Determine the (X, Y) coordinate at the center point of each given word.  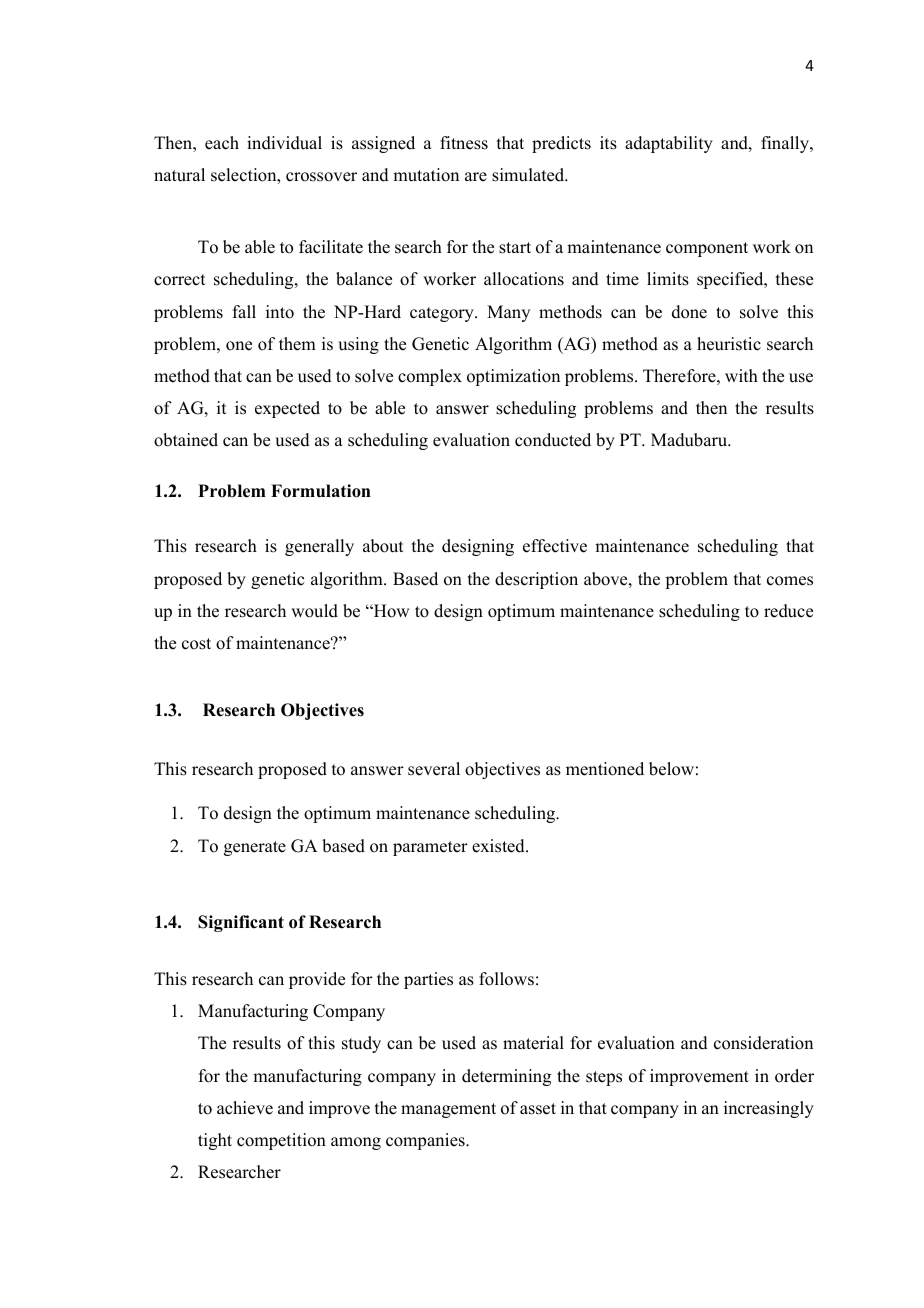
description (536, 580)
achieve (245, 1108)
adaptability (669, 144)
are (476, 177)
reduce (788, 611)
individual (284, 143)
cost (196, 644)
